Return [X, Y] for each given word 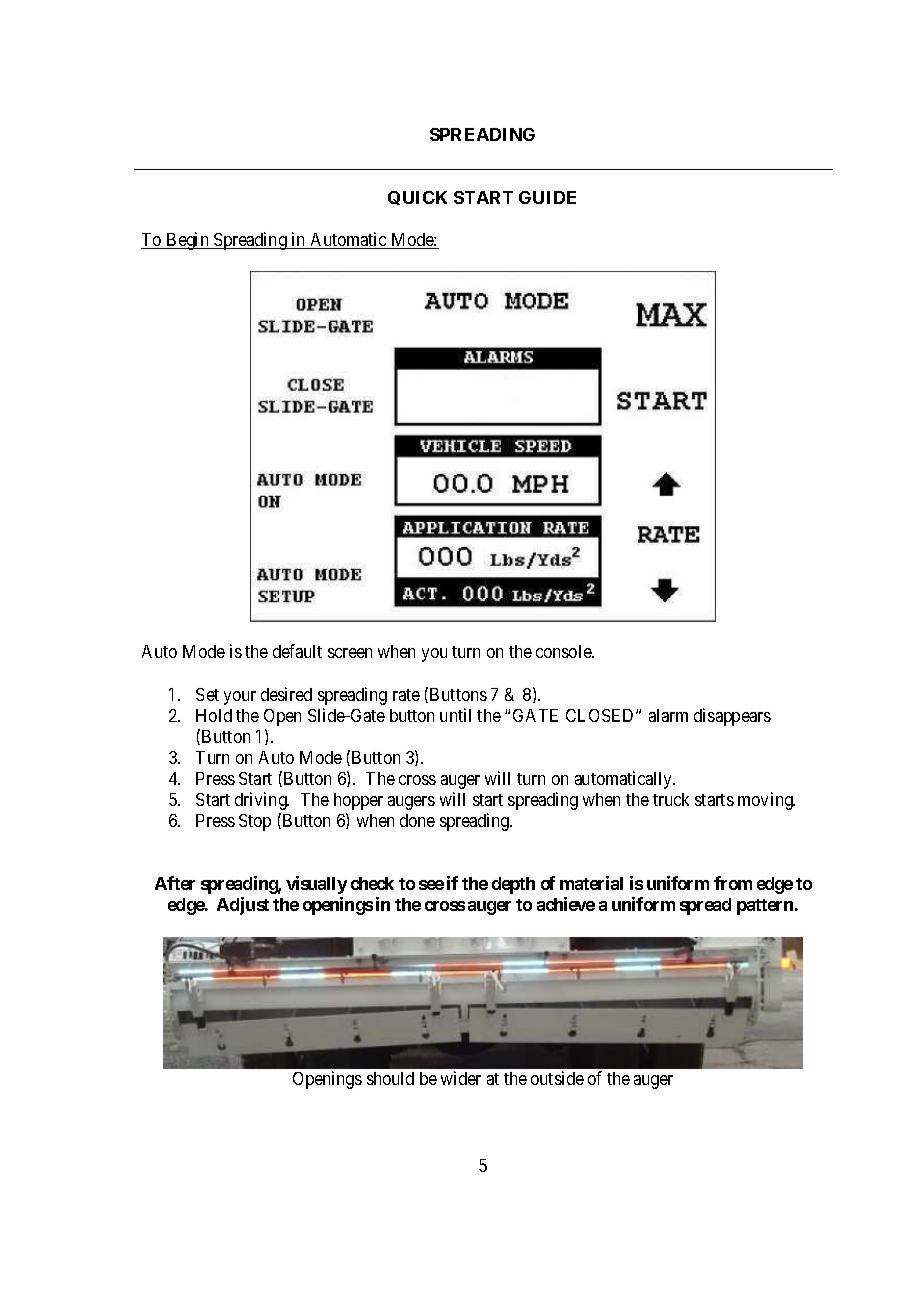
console [564, 651]
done [417, 820]
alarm [668, 715]
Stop [255, 822]
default [297, 651]
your [240, 698]
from [733, 883]
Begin [187, 241]
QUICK [417, 198]
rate [406, 695]
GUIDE [547, 197]
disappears [732, 717]
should [390, 1078]
